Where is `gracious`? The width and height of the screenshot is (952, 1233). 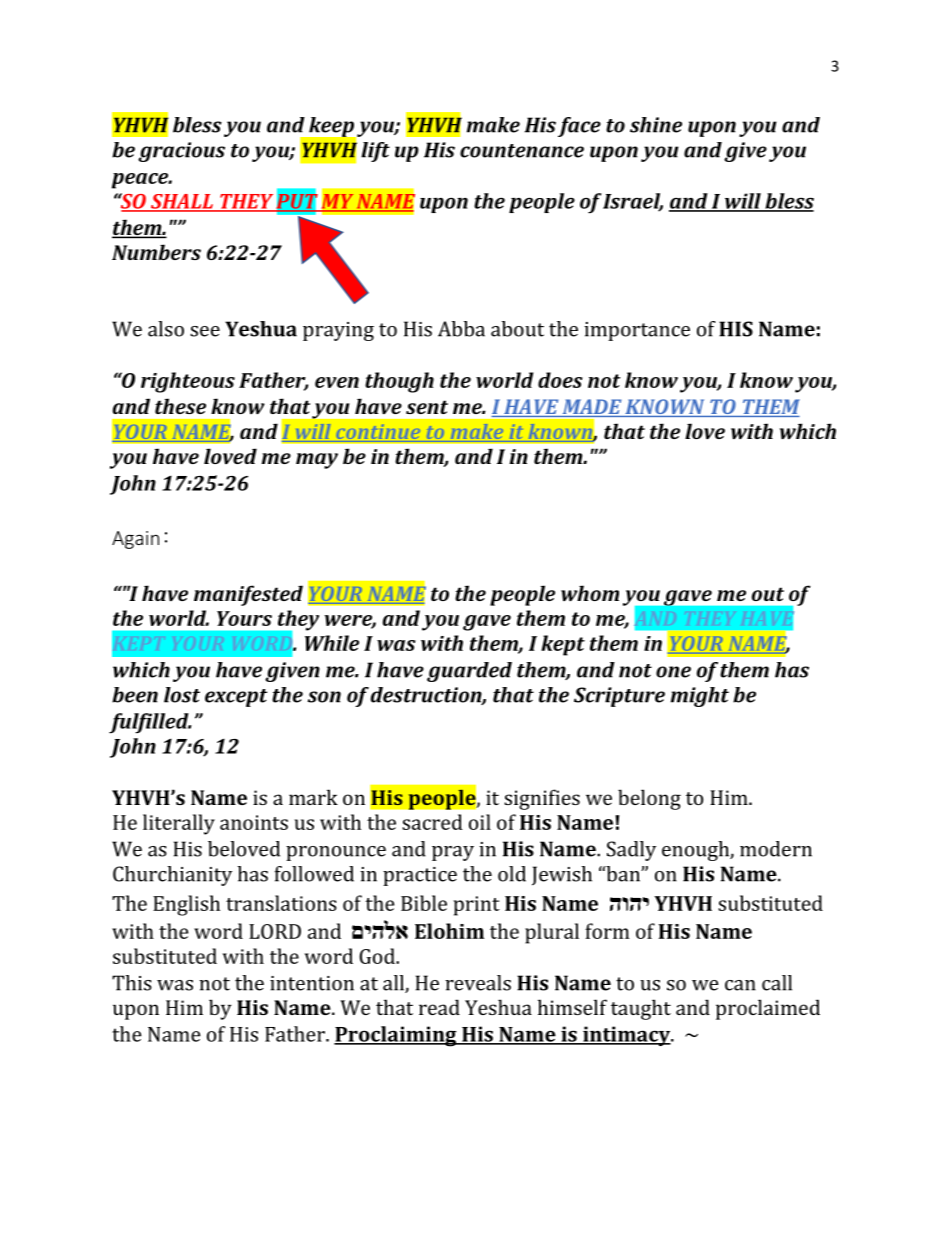 gracious is located at coordinates (181, 152).
